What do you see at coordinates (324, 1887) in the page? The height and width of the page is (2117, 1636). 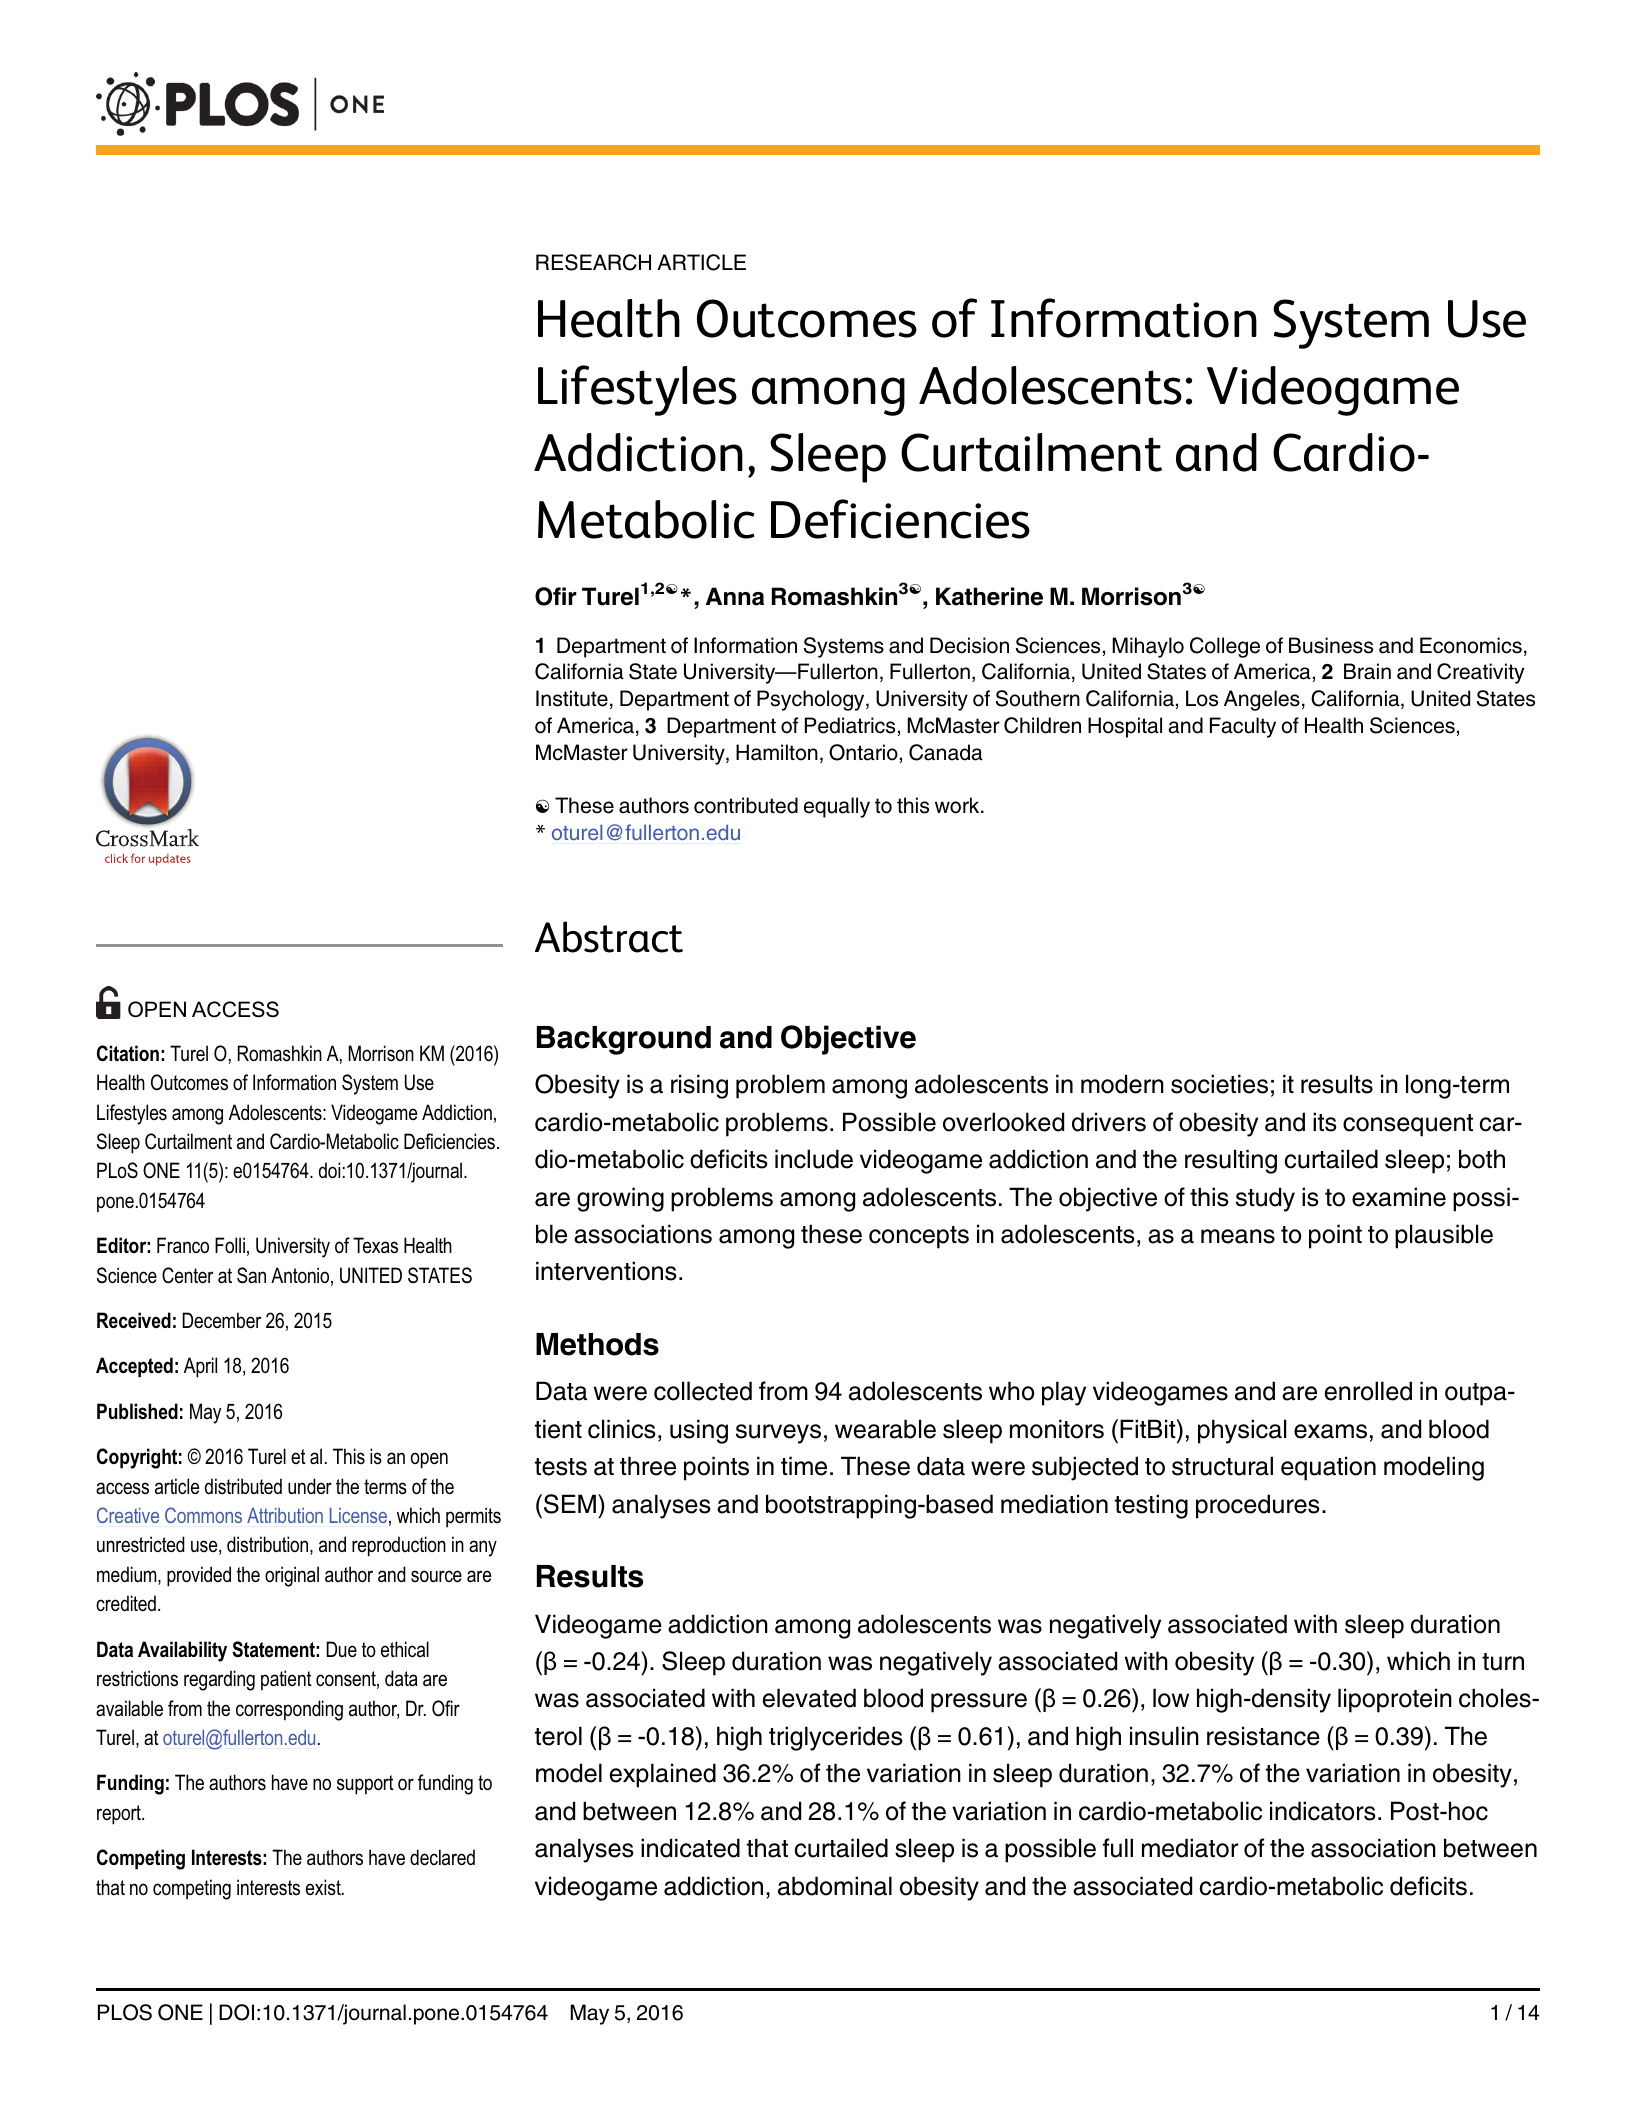 I see `exist` at bounding box center [324, 1887].
